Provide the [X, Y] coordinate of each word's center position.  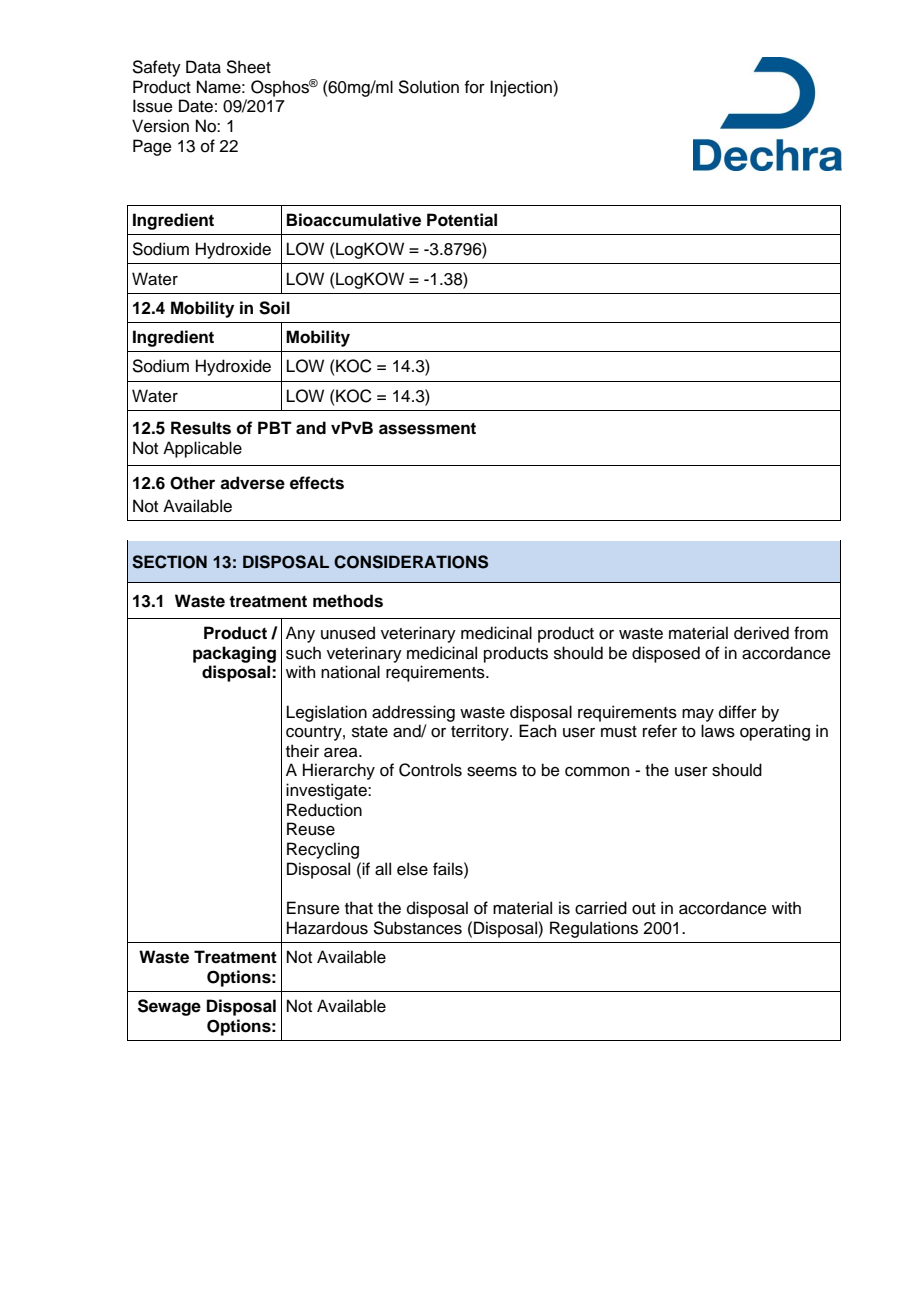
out [644, 909]
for [475, 87]
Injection [521, 88]
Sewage [169, 1007]
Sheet [249, 67]
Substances [418, 928]
